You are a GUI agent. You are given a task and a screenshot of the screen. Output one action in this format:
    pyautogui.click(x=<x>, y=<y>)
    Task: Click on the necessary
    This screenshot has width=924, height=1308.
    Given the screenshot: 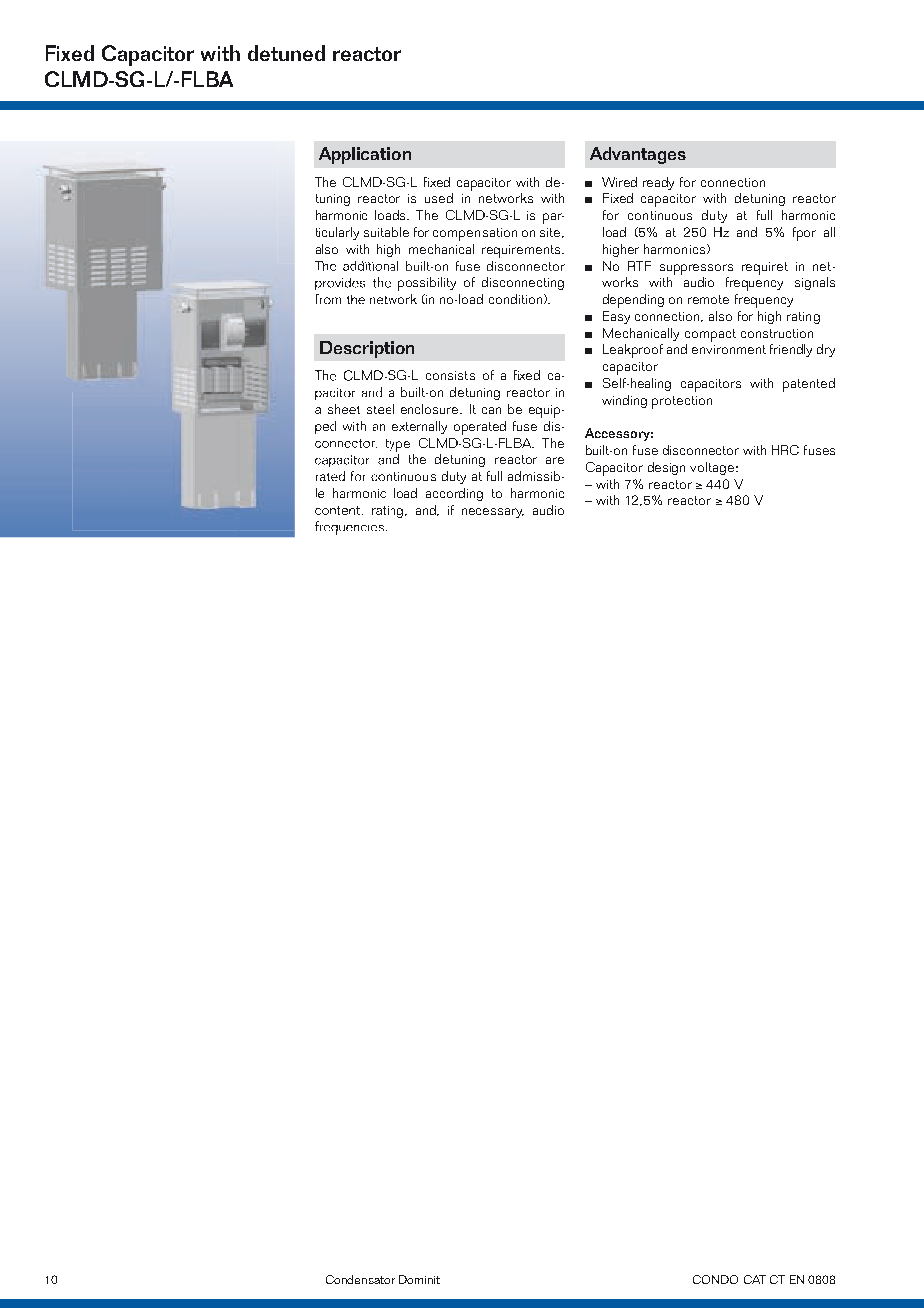 What is the action you would take?
    pyautogui.click(x=493, y=513)
